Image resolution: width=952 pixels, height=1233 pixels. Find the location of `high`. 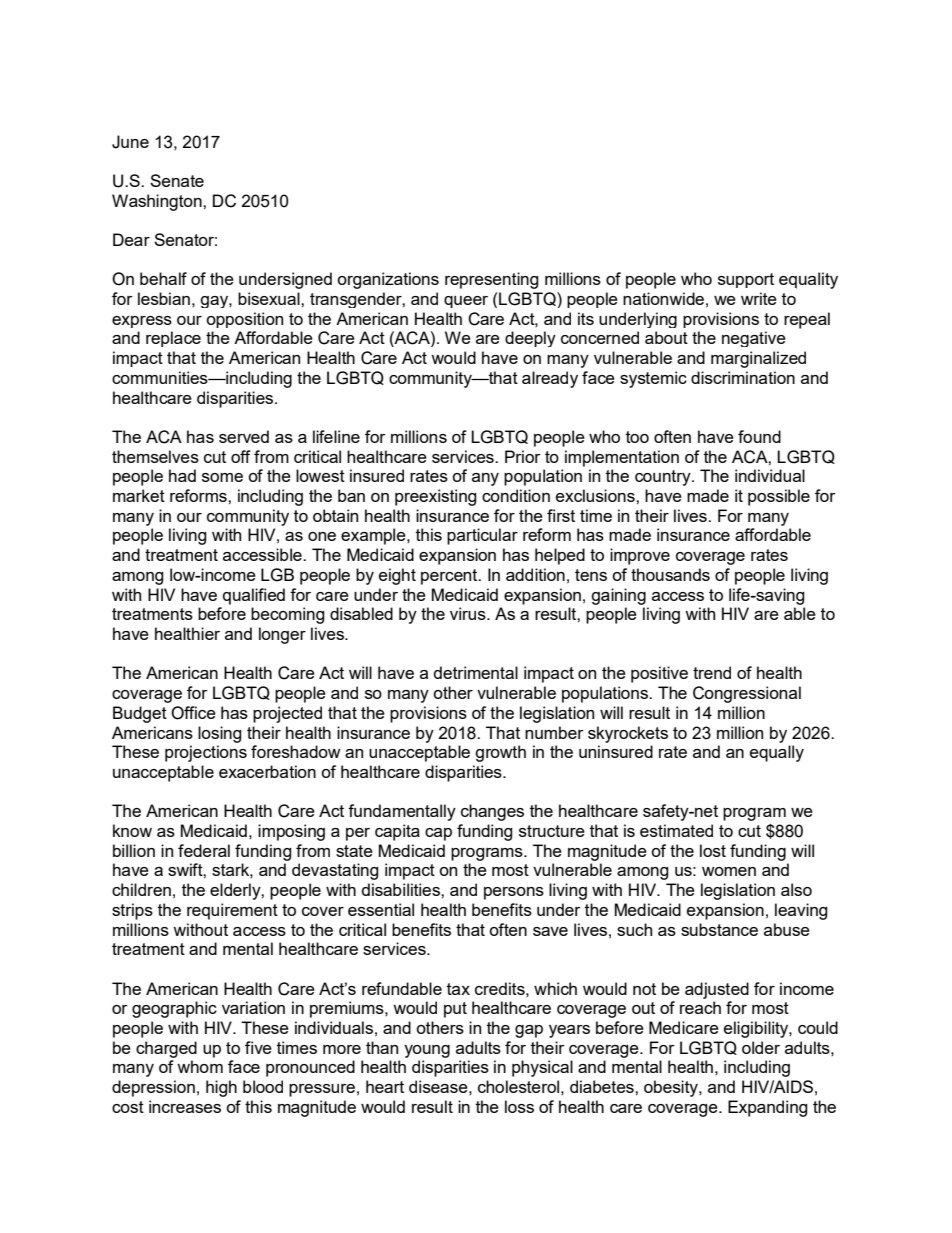

high is located at coordinates (221, 1088).
